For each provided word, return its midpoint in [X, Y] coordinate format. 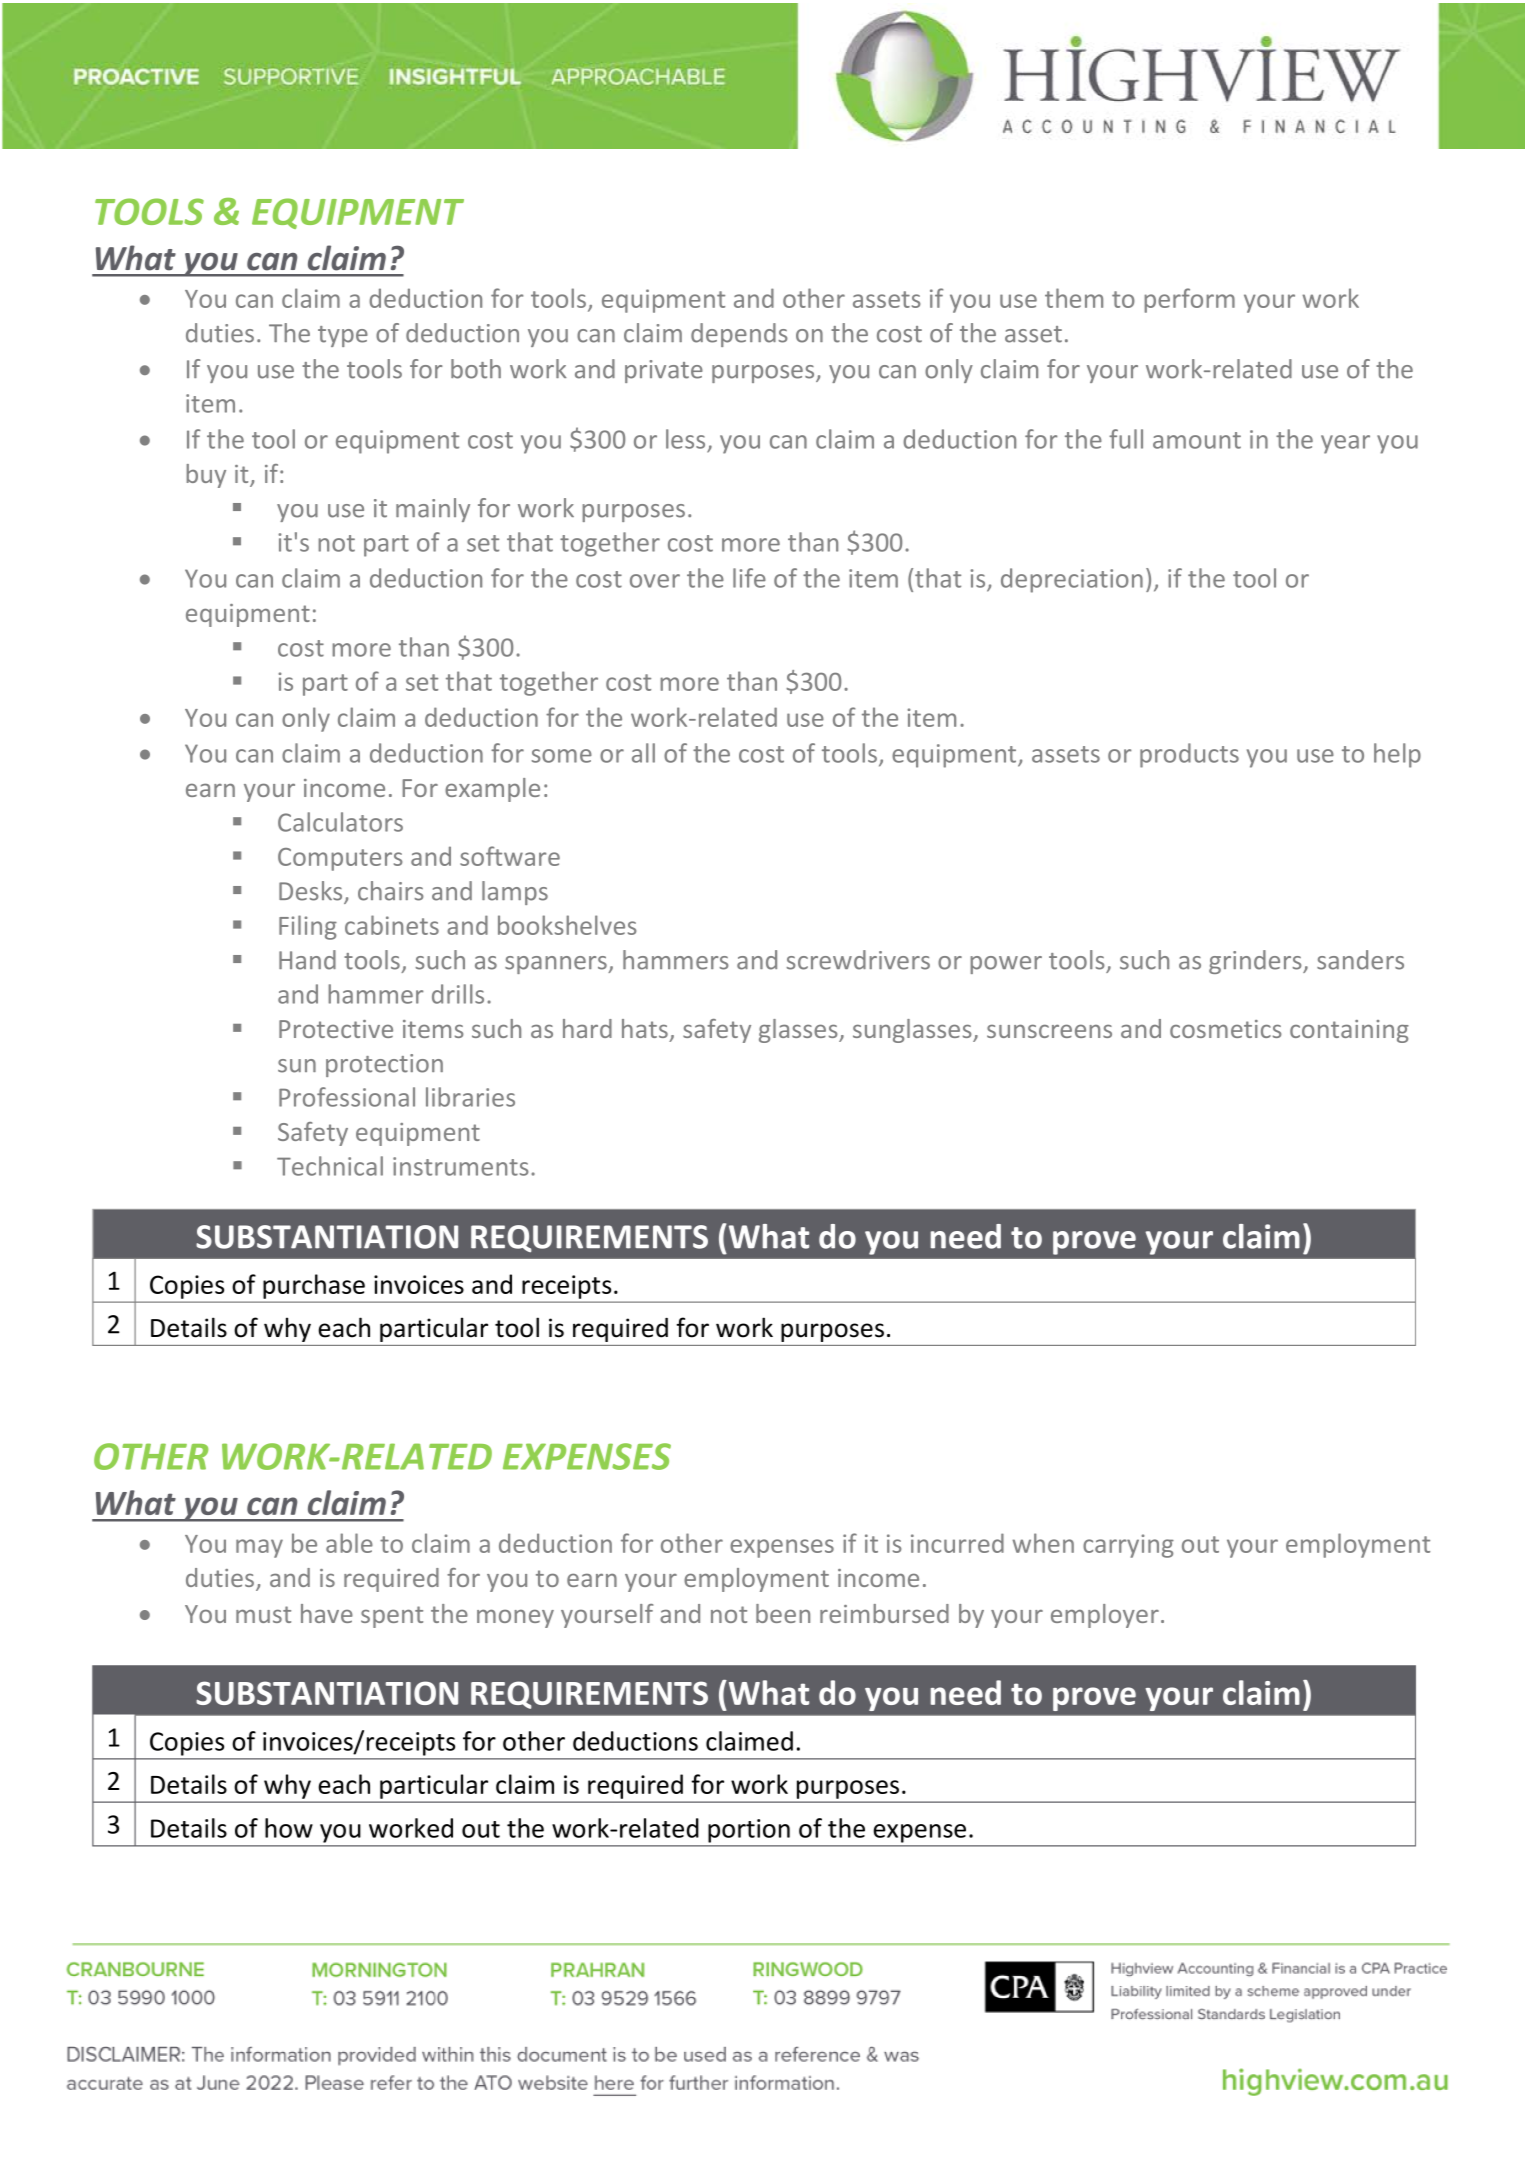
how [289, 1828]
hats [645, 1028]
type [343, 336]
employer [1105, 1616]
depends [739, 335]
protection [384, 1065]
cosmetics [1226, 1029]
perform [1189, 300]
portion [749, 1831]
